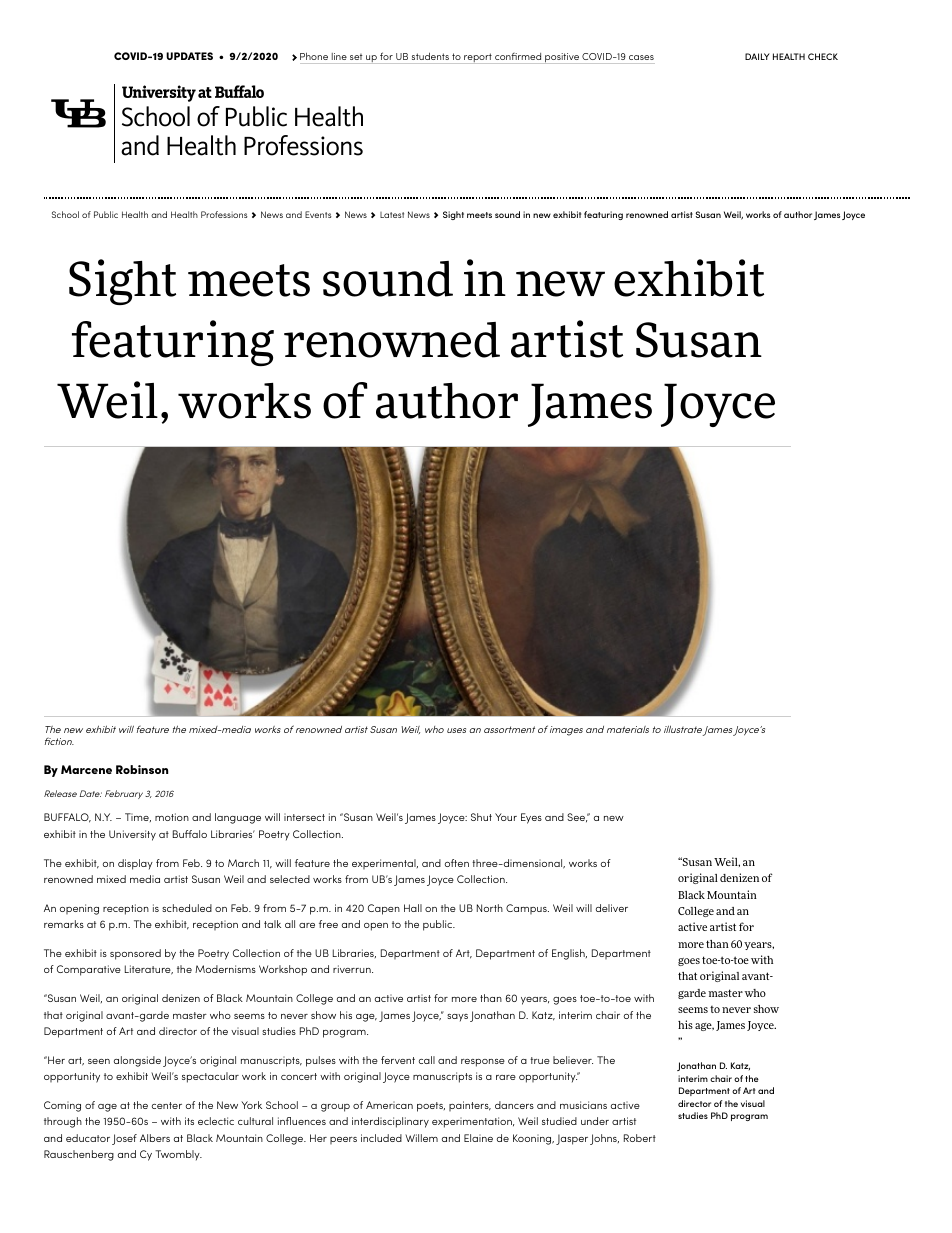 The width and height of the screenshot is (952, 1233). What do you see at coordinates (531, 818) in the screenshot?
I see `Eyes` at bounding box center [531, 818].
